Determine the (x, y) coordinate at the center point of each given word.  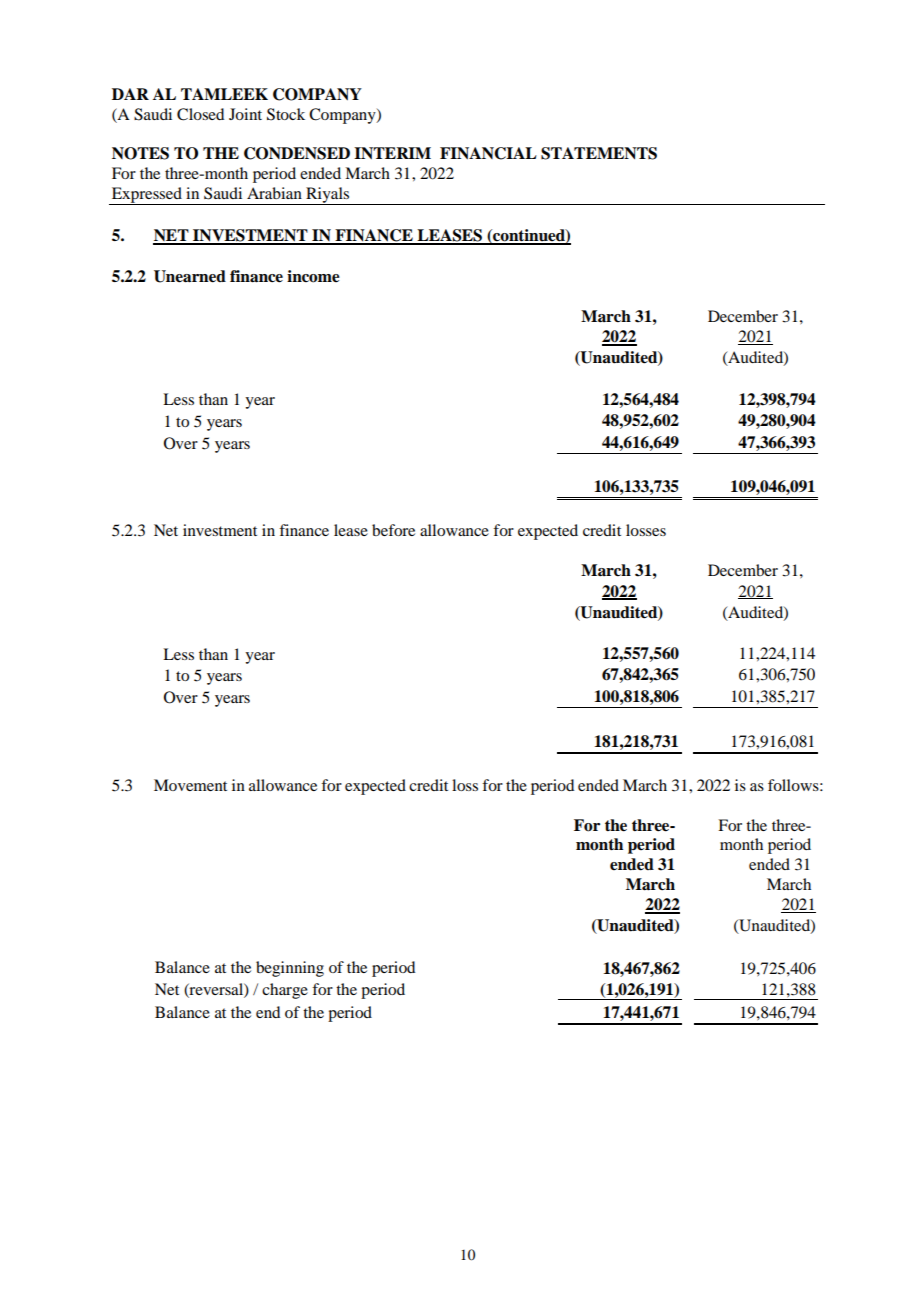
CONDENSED (297, 153)
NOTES (140, 153)
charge (285, 991)
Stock (286, 114)
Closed (200, 114)
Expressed (147, 196)
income (313, 276)
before (393, 530)
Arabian (274, 193)
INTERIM (392, 153)
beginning (290, 969)
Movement (190, 785)
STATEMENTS (599, 153)
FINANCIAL (488, 153)
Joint (245, 114)
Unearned (190, 276)
